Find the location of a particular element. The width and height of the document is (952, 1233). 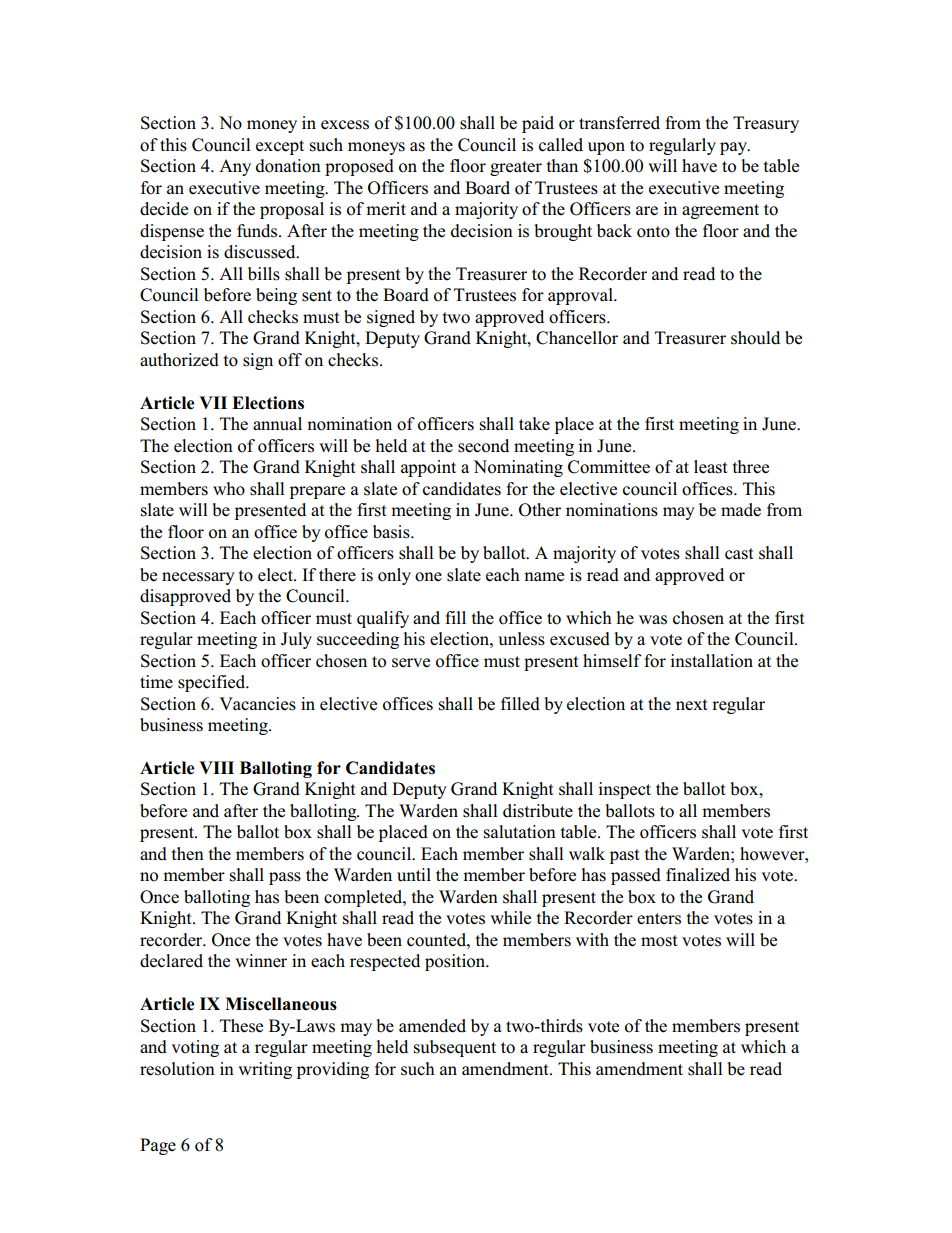

salutation is located at coordinates (520, 832).
